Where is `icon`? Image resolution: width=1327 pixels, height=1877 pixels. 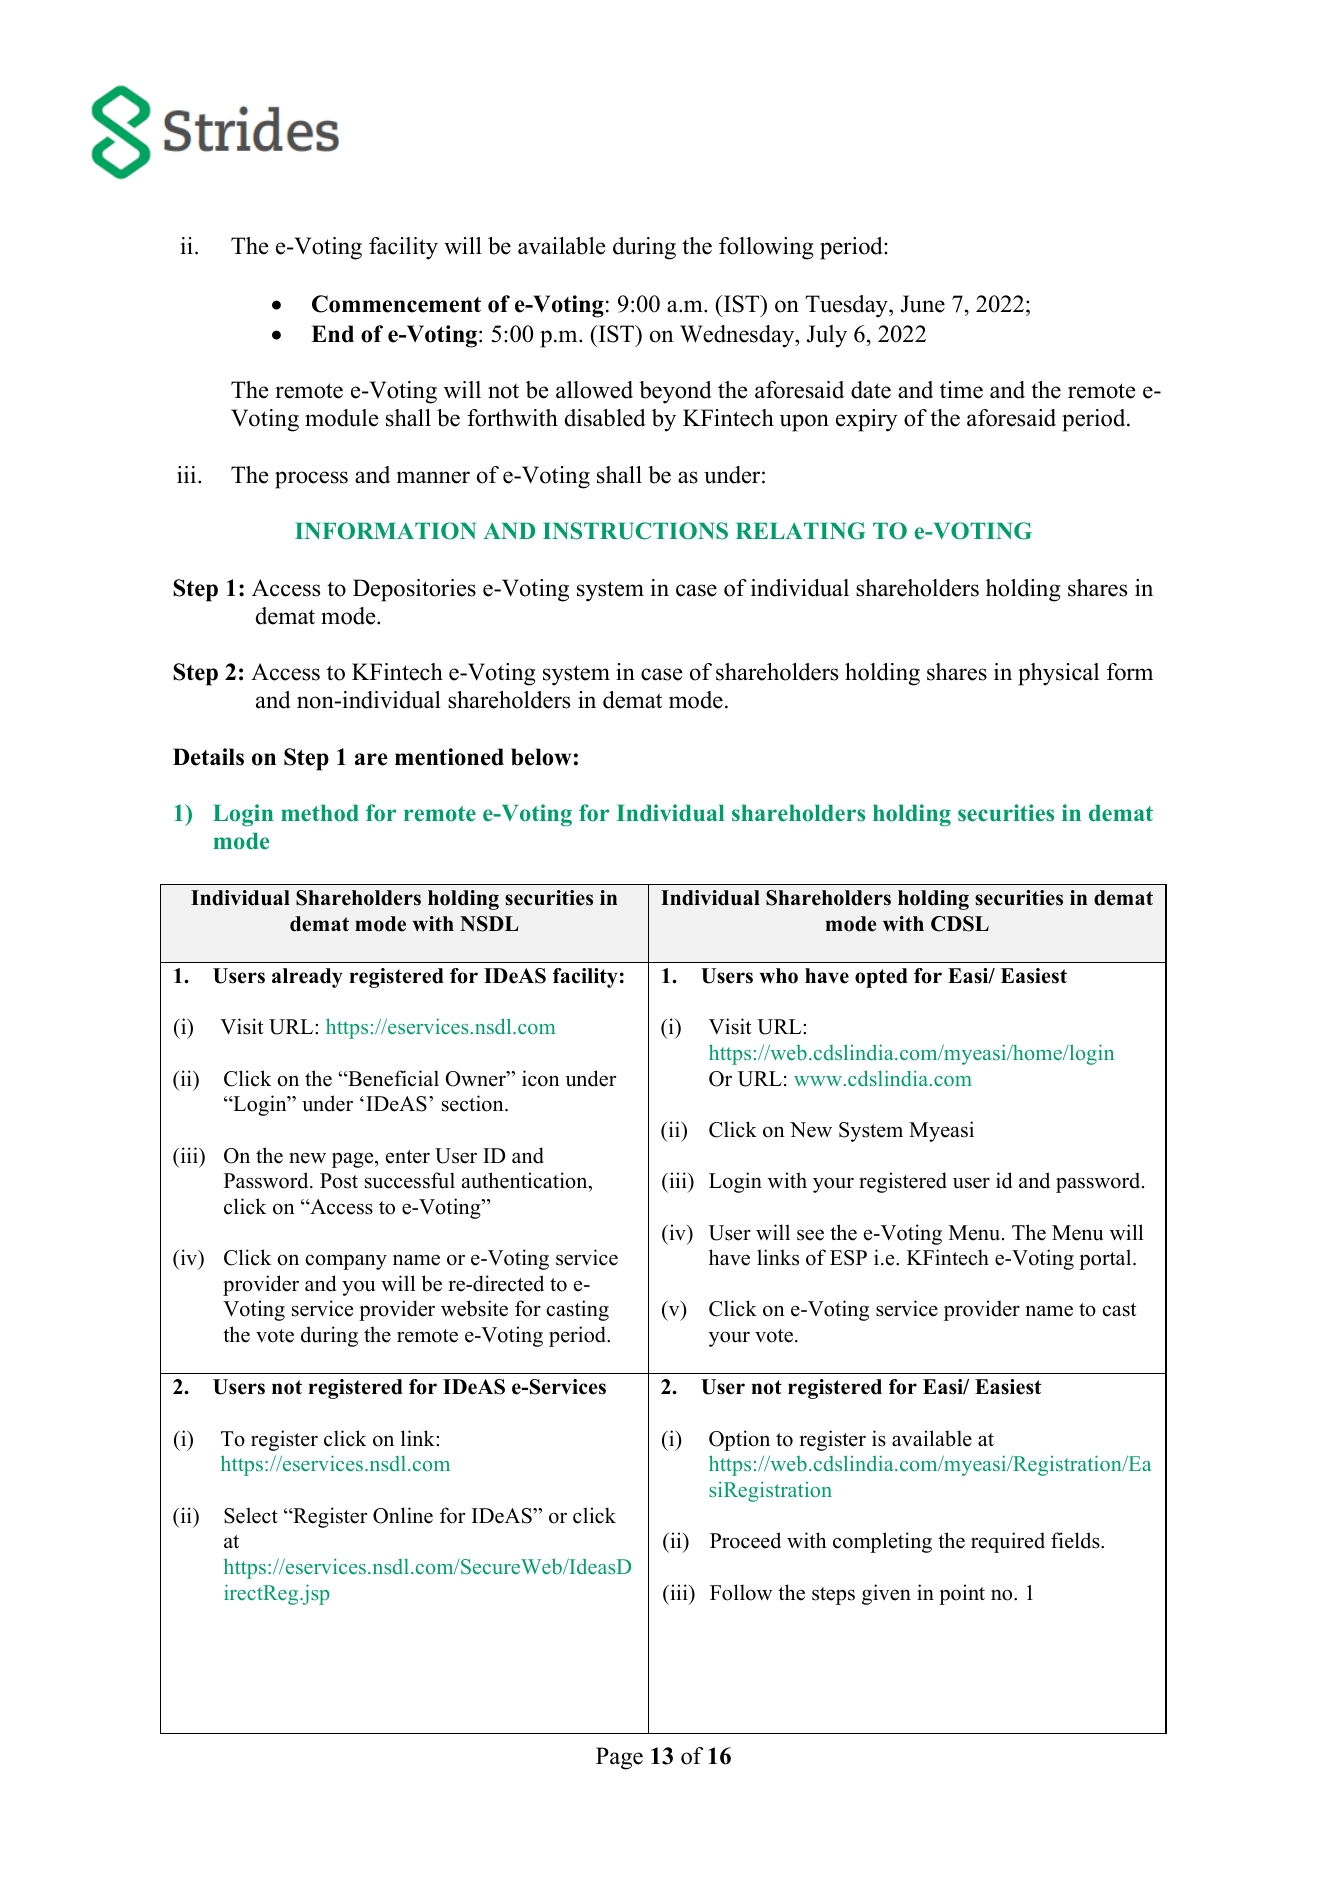 icon is located at coordinates (541, 1078).
